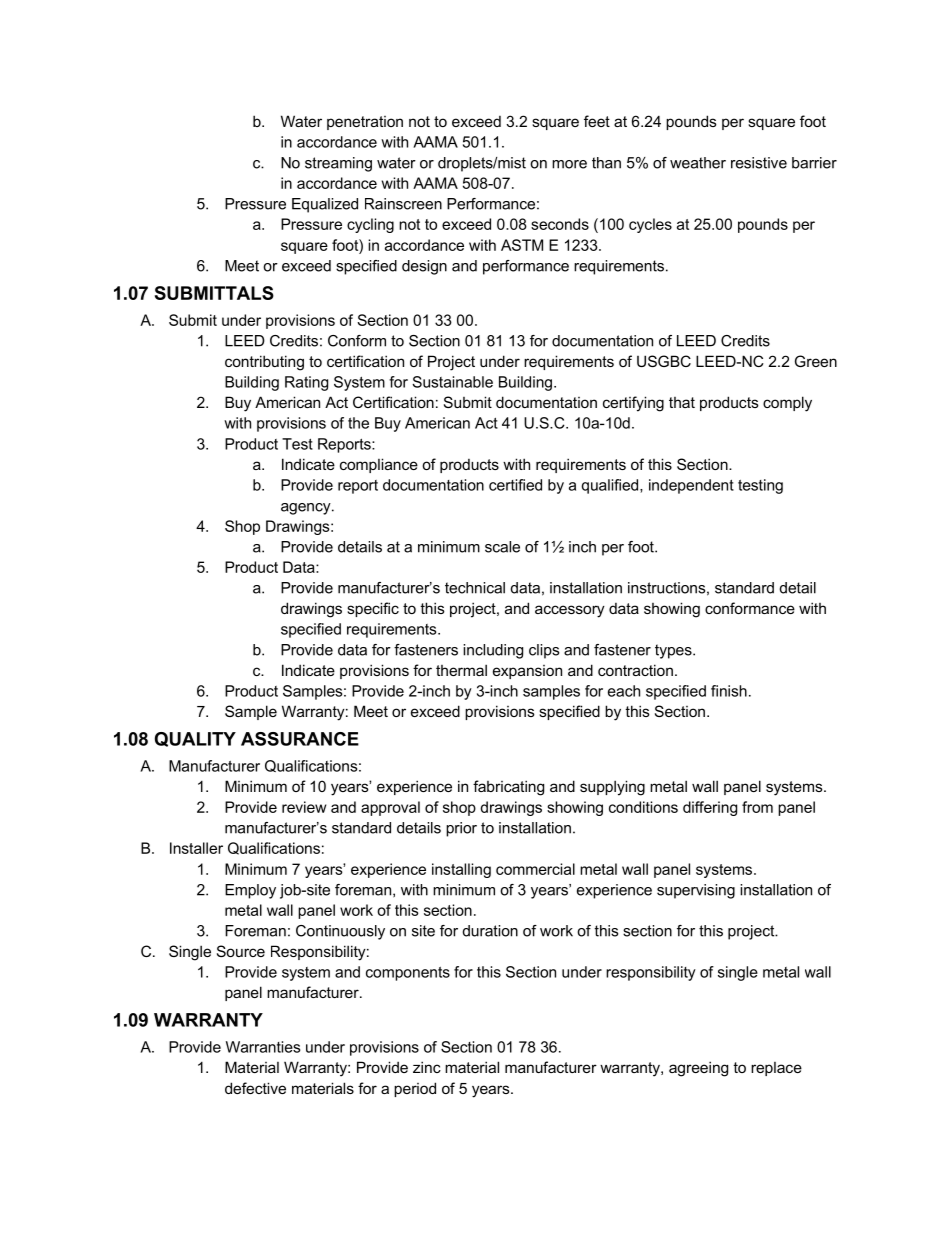 This page has height=1233, width=952. What do you see at coordinates (508, 788) in the page?
I see `fabricating` at bounding box center [508, 788].
